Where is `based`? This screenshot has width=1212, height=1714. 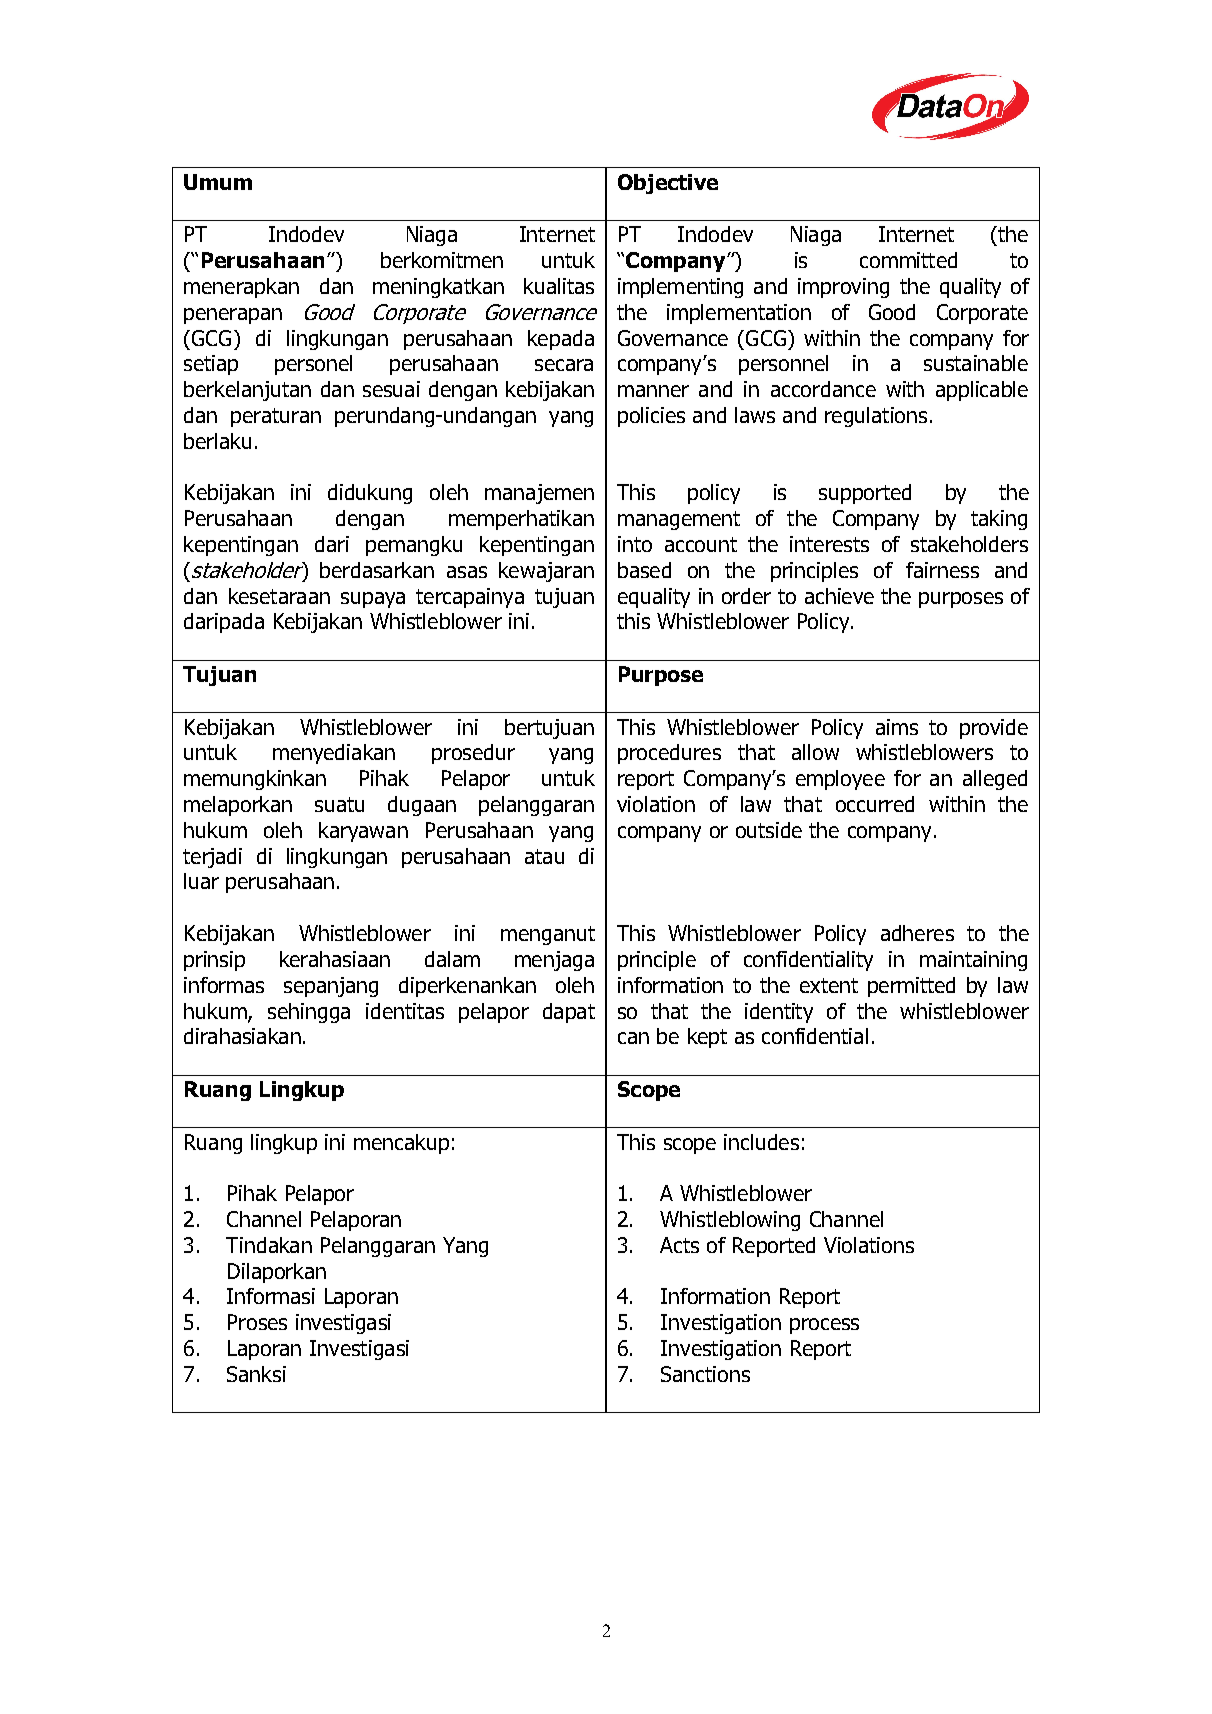 based is located at coordinates (644, 570).
